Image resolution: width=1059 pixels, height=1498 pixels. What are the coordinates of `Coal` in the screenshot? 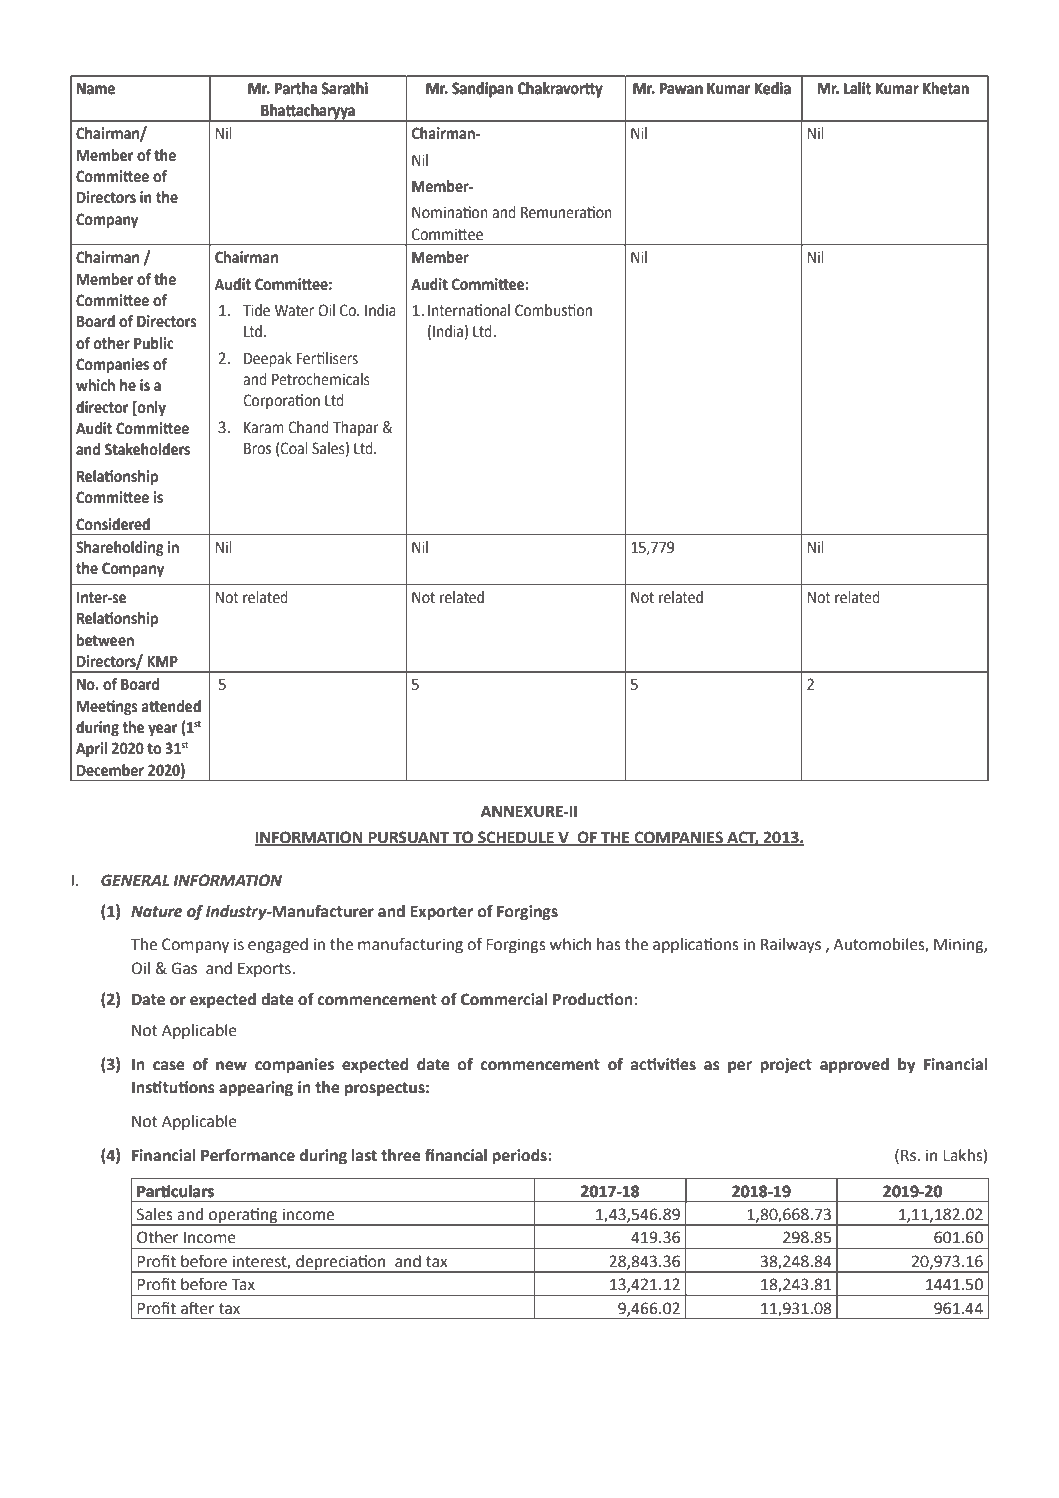 It's located at (293, 449).
